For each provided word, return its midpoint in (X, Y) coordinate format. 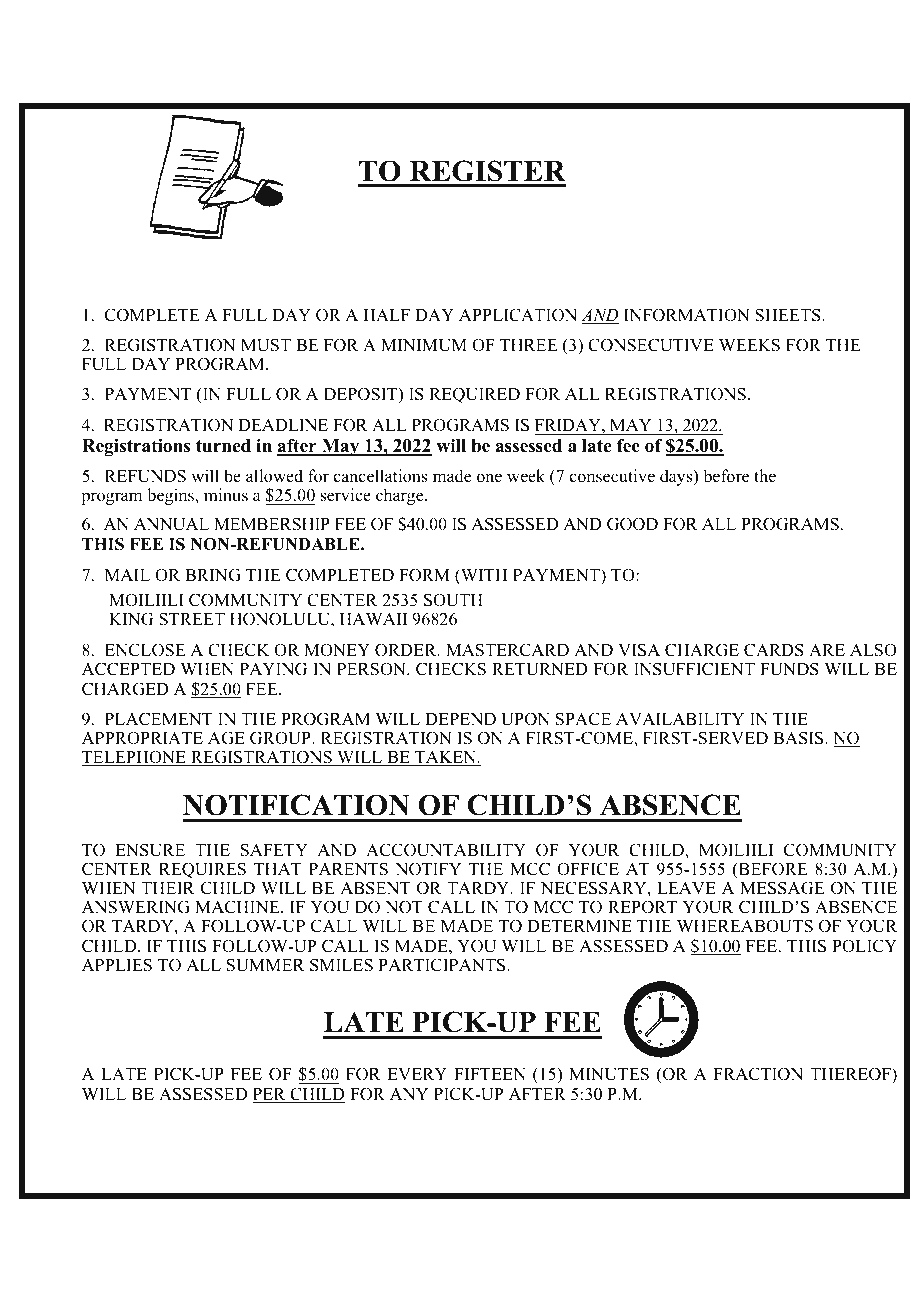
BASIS (799, 738)
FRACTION (758, 1074)
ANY (409, 1094)
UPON (525, 719)
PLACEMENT (159, 719)
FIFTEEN (490, 1074)
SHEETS (789, 315)
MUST (266, 345)
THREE (529, 345)
